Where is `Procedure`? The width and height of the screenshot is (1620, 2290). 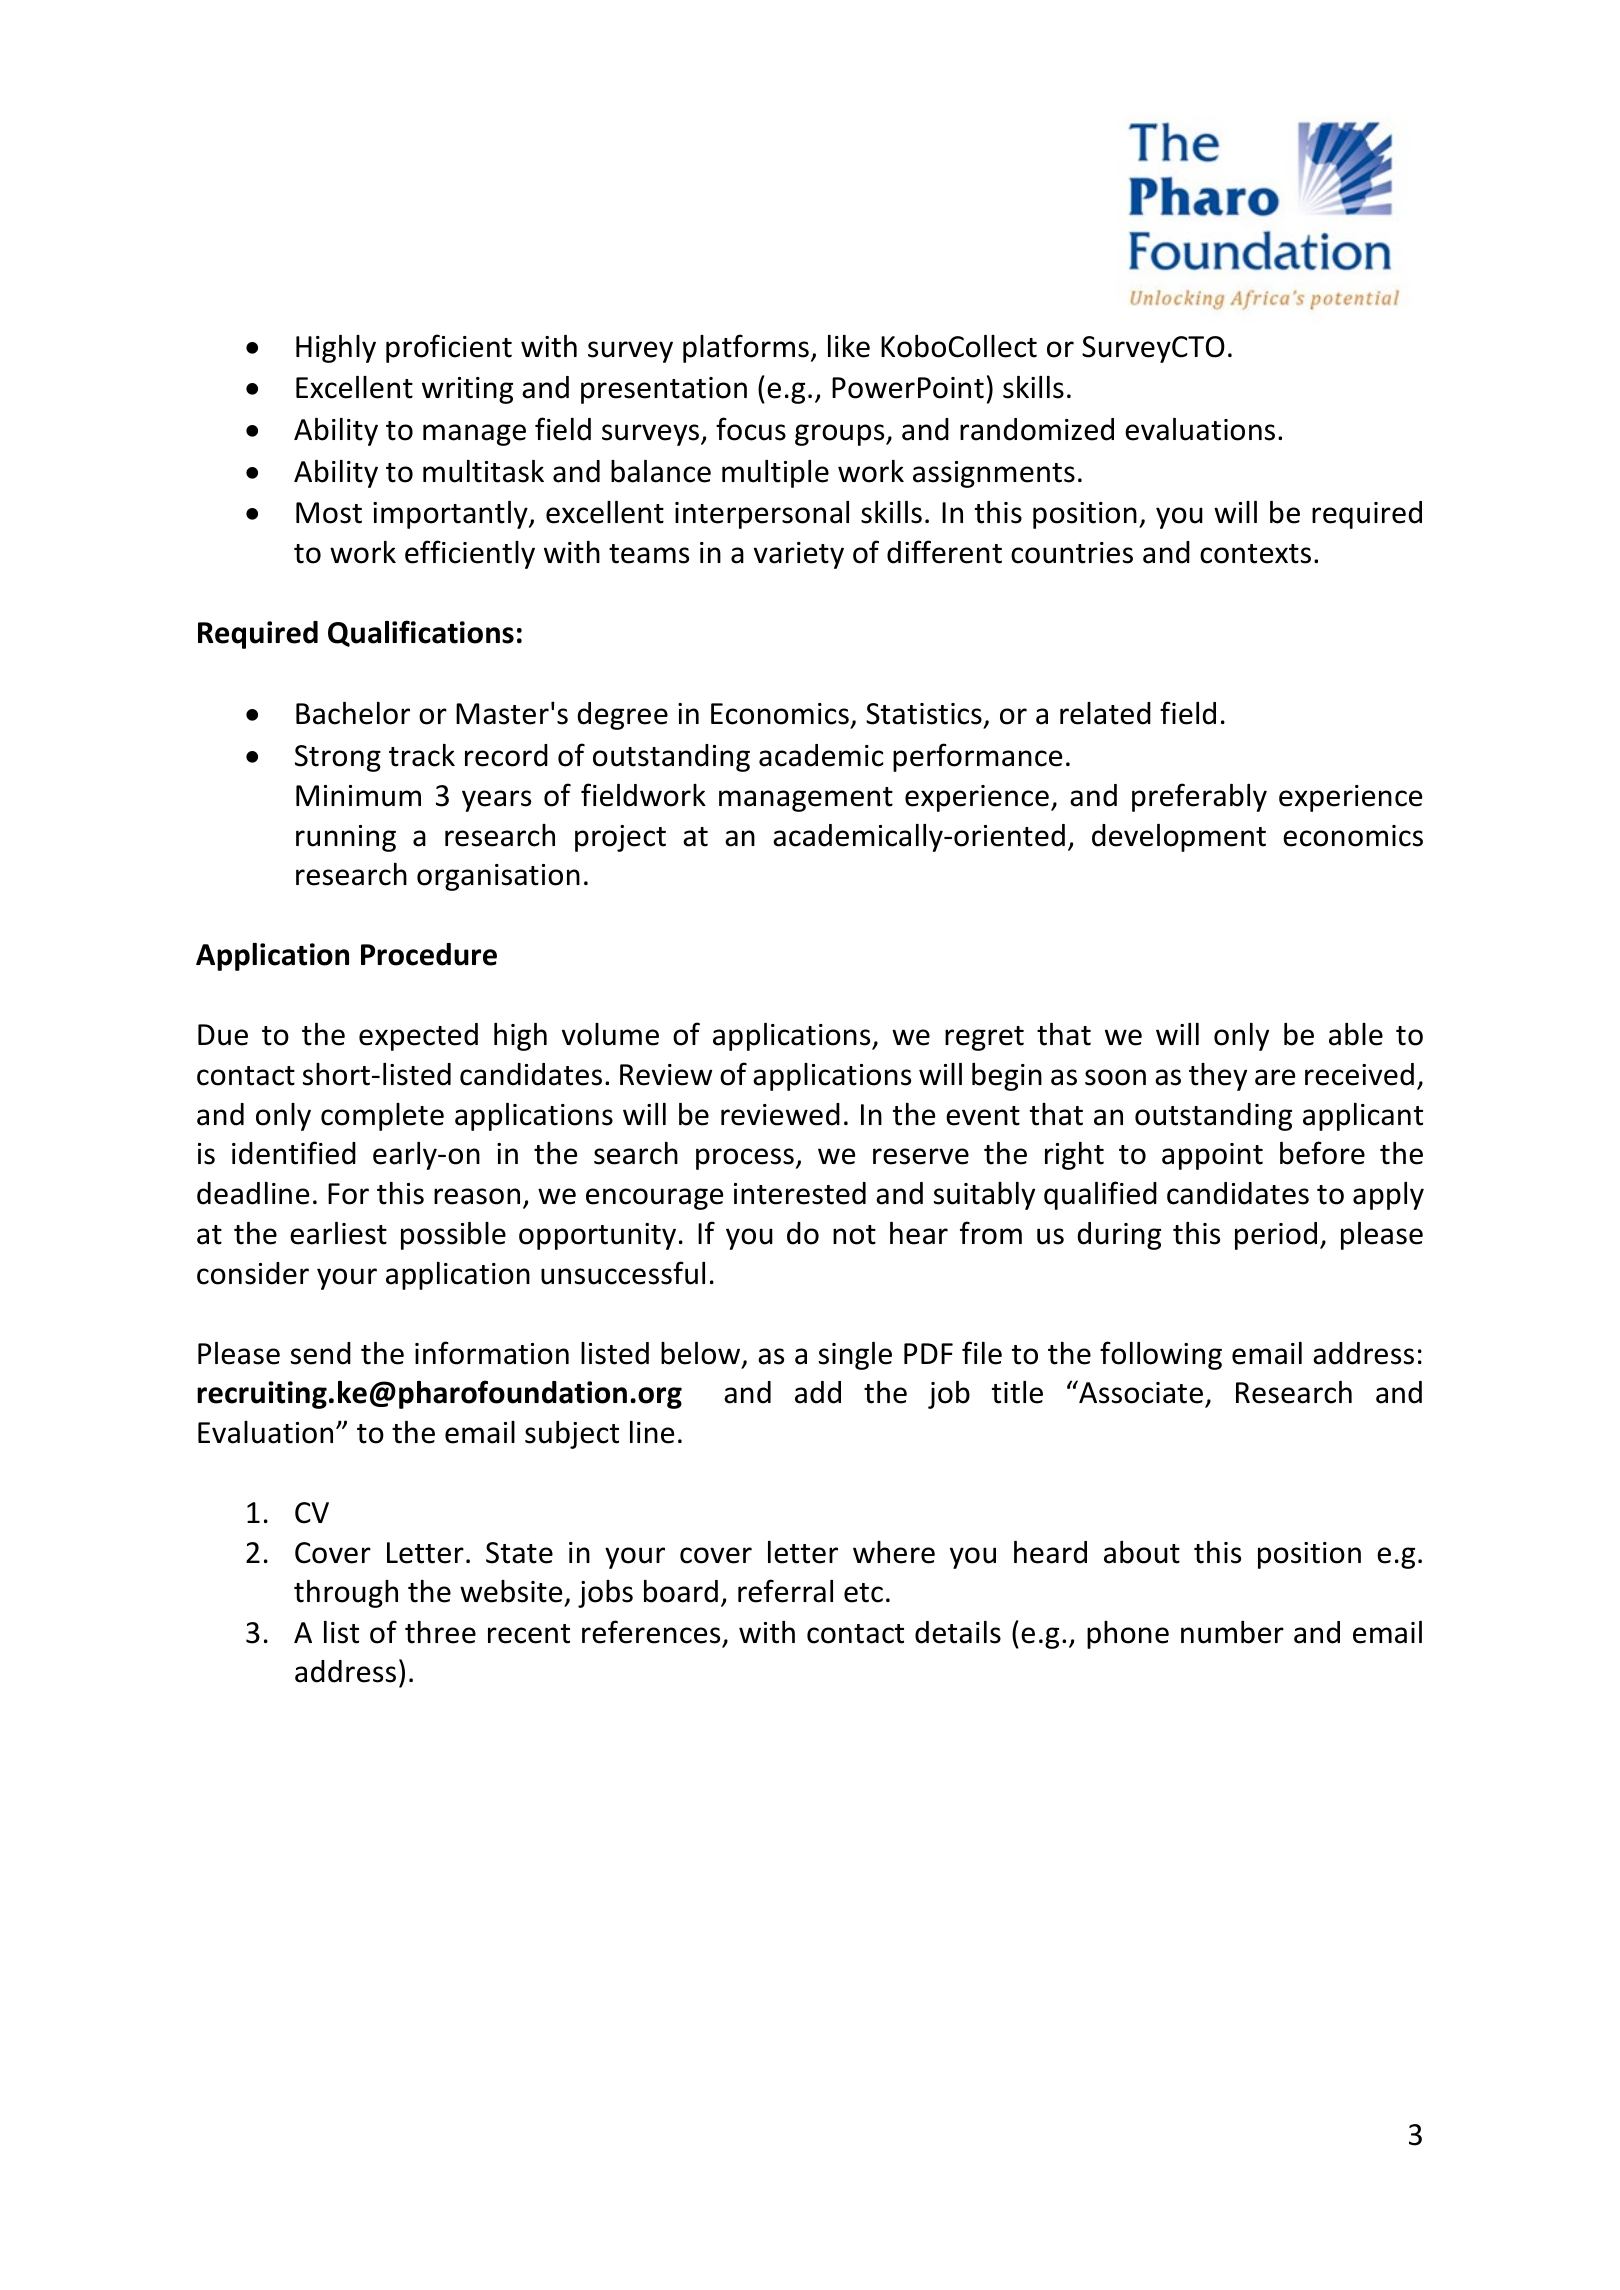
Procedure is located at coordinates (429, 954).
